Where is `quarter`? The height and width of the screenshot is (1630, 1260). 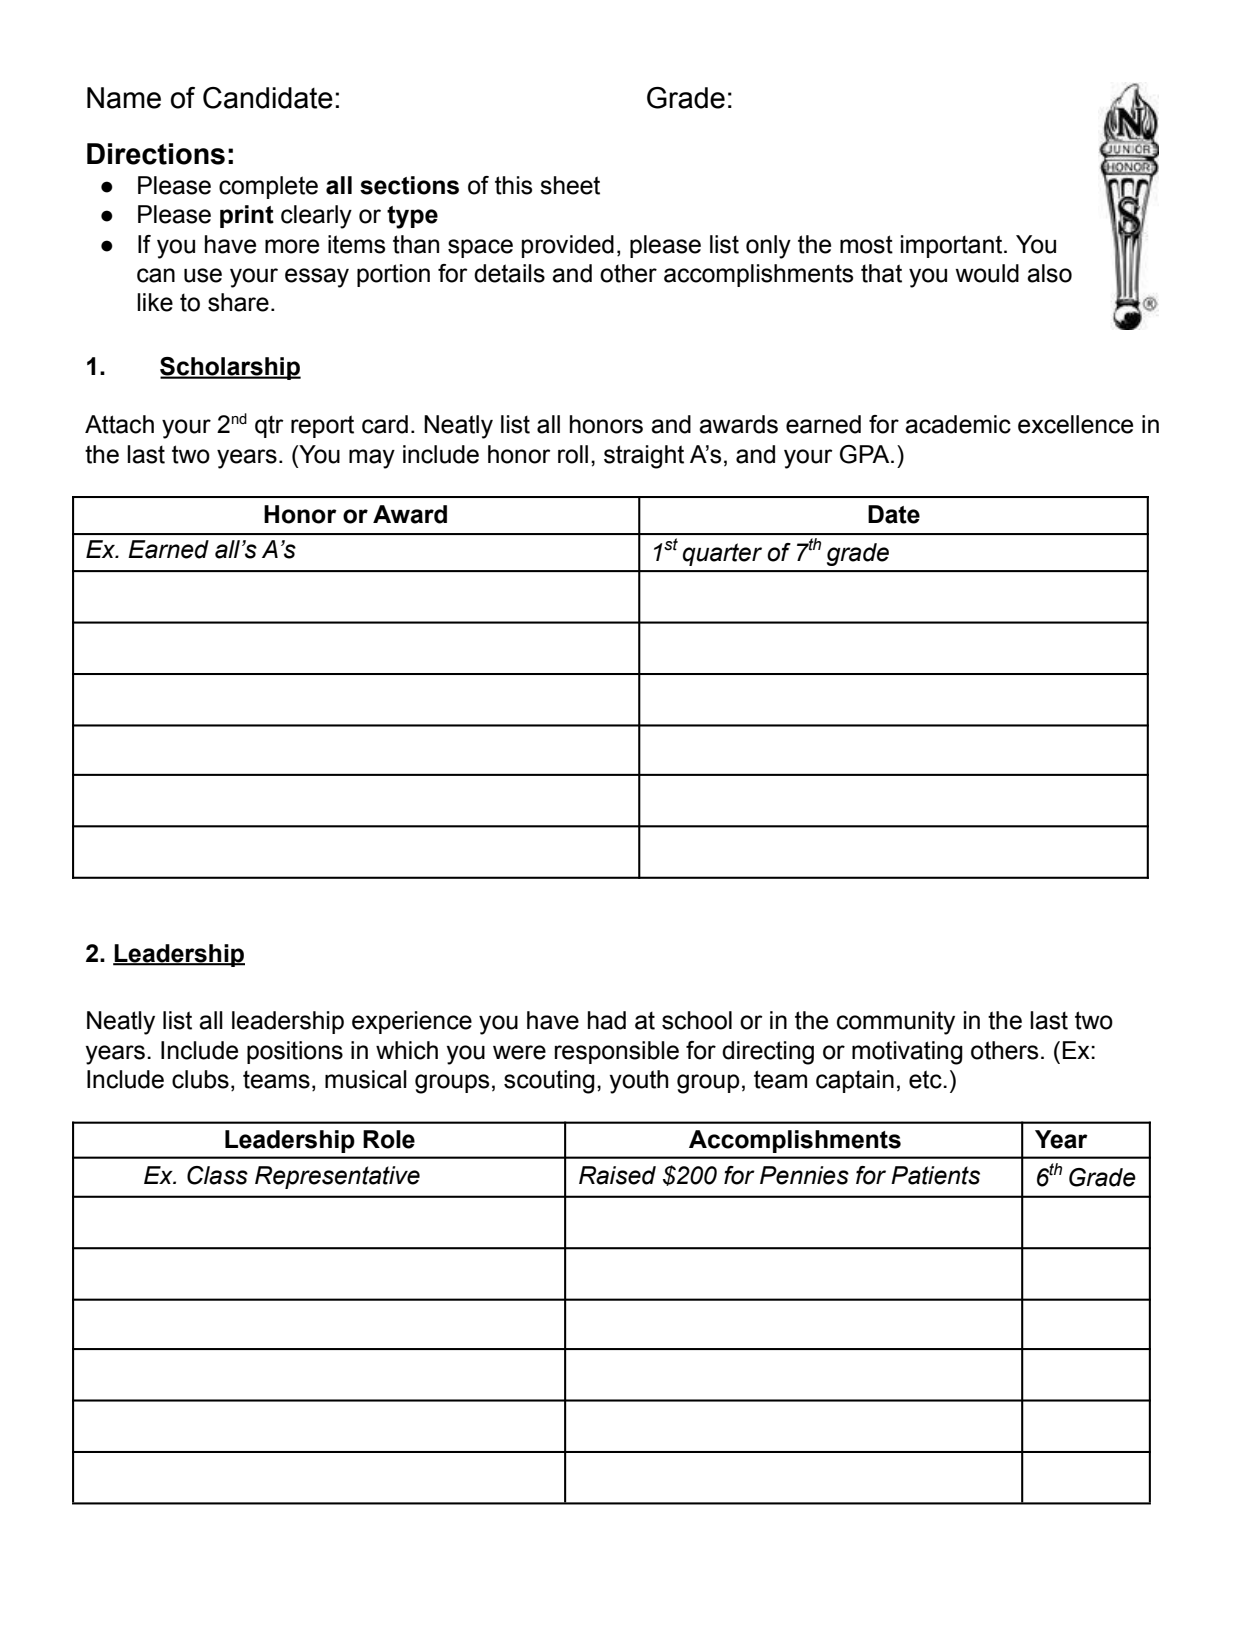
quarter is located at coordinates (722, 554).
